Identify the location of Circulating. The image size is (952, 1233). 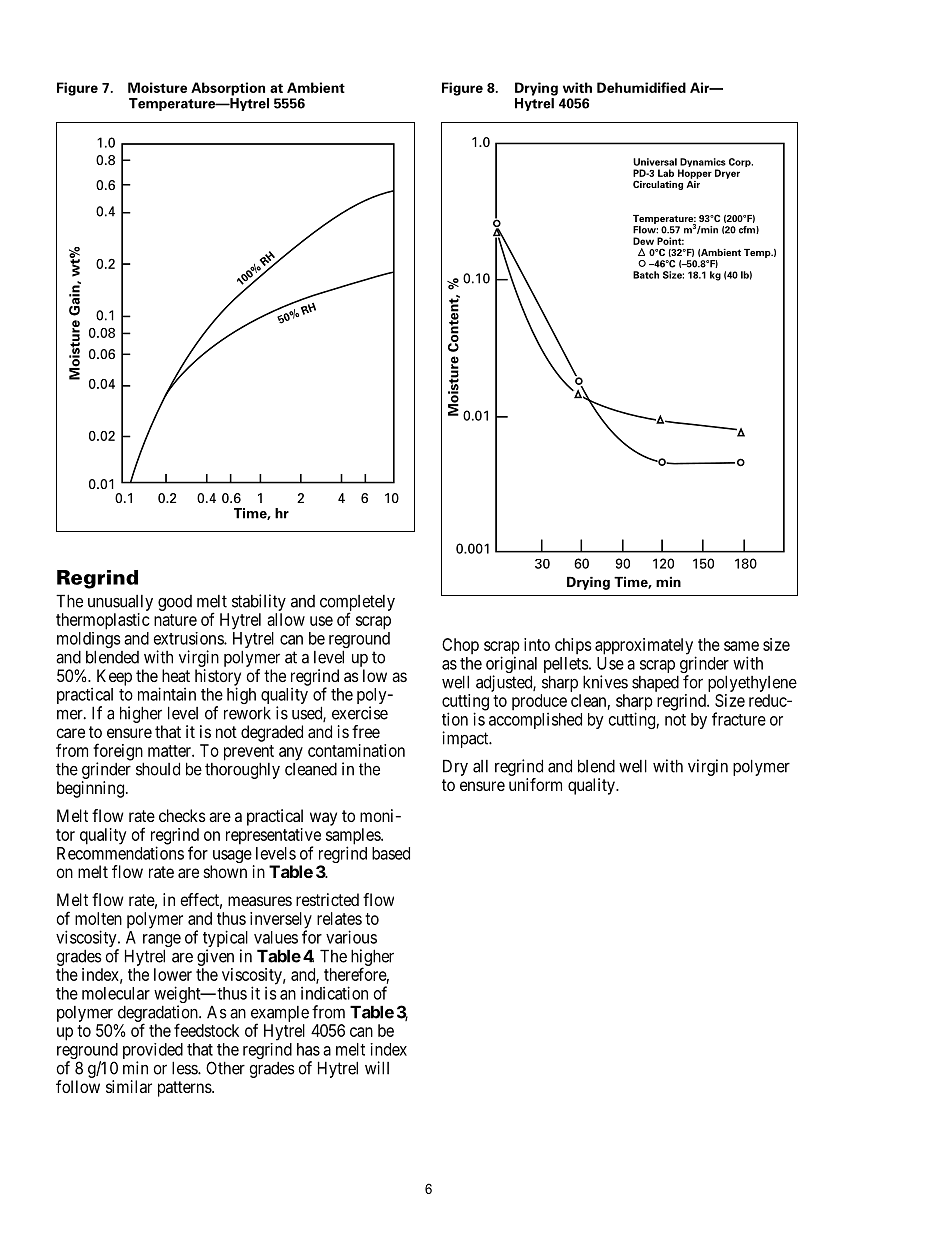
(658, 185).
